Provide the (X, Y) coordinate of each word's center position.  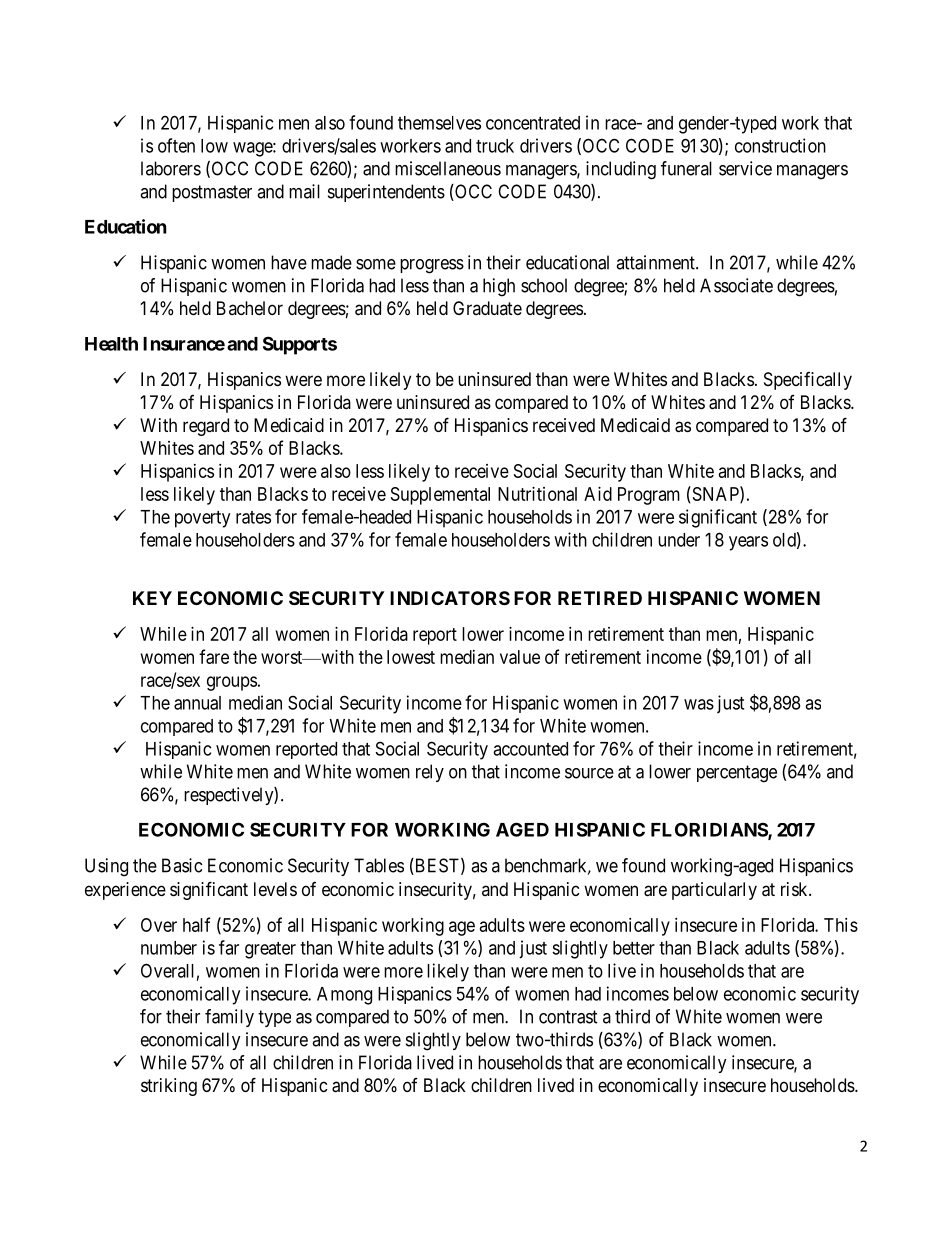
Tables (379, 865)
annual (197, 703)
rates (253, 517)
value (520, 657)
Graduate (487, 308)
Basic (182, 865)
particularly (714, 891)
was (699, 704)
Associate (736, 285)
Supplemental (440, 496)
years (748, 543)
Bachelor (250, 308)
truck (495, 146)
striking (169, 1087)
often (176, 145)
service (745, 168)
